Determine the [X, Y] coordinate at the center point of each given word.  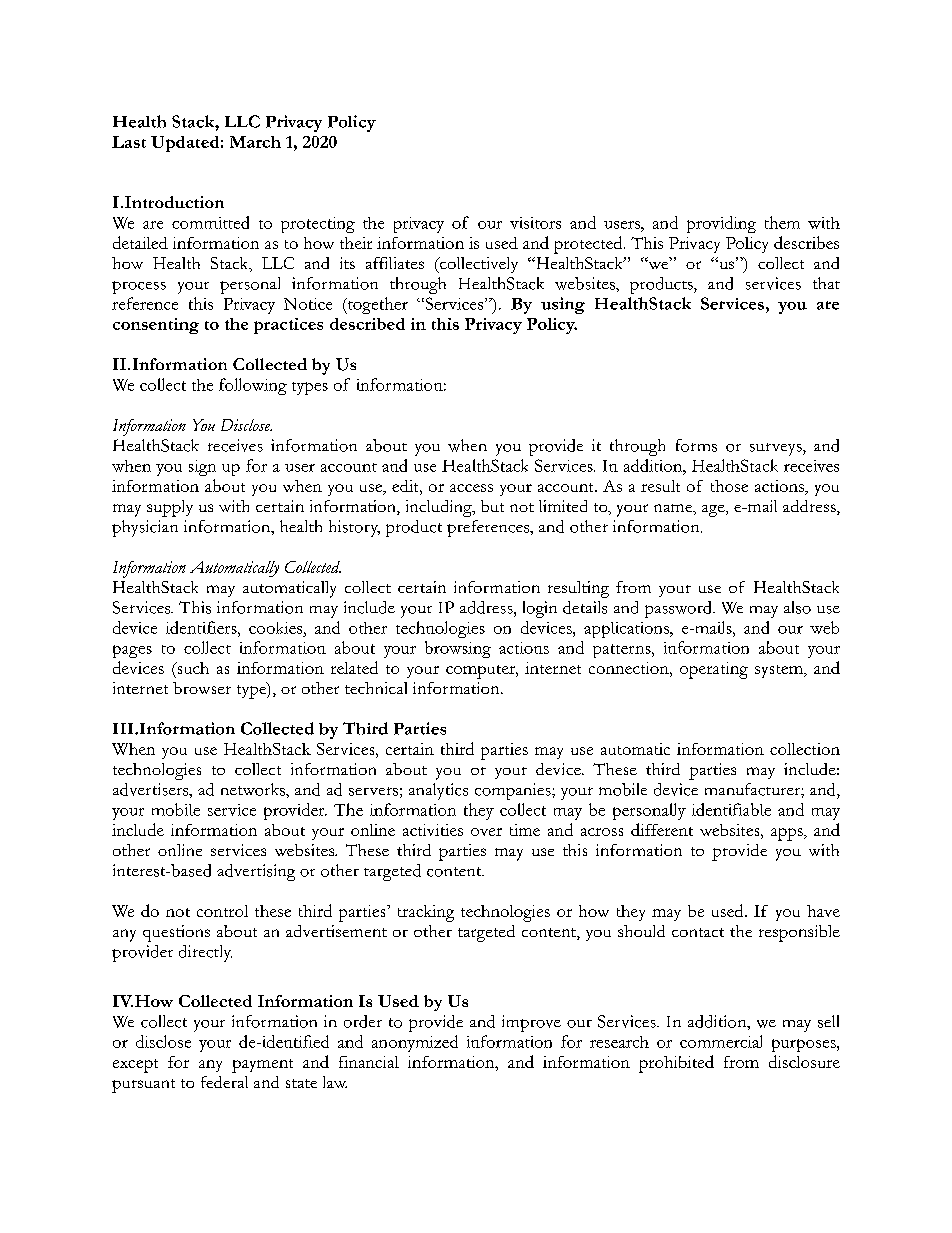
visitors [535, 223]
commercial [721, 1041]
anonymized [415, 1043]
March [255, 142]
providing [721, 224]
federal [224, 1082]
